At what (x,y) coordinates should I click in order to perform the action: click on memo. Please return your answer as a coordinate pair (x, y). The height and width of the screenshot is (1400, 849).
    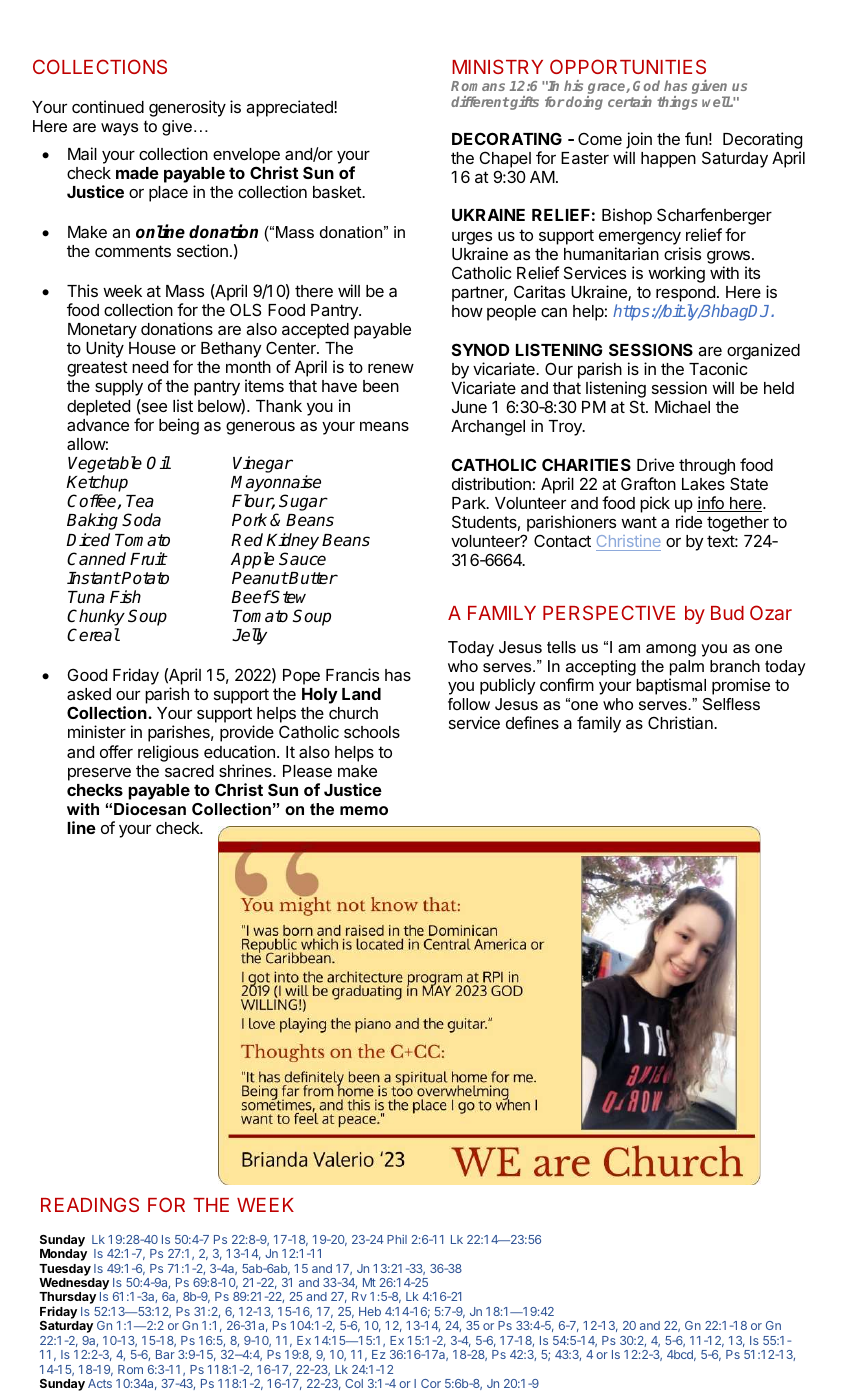
    Looking at the image, I should click on (364, 810).
